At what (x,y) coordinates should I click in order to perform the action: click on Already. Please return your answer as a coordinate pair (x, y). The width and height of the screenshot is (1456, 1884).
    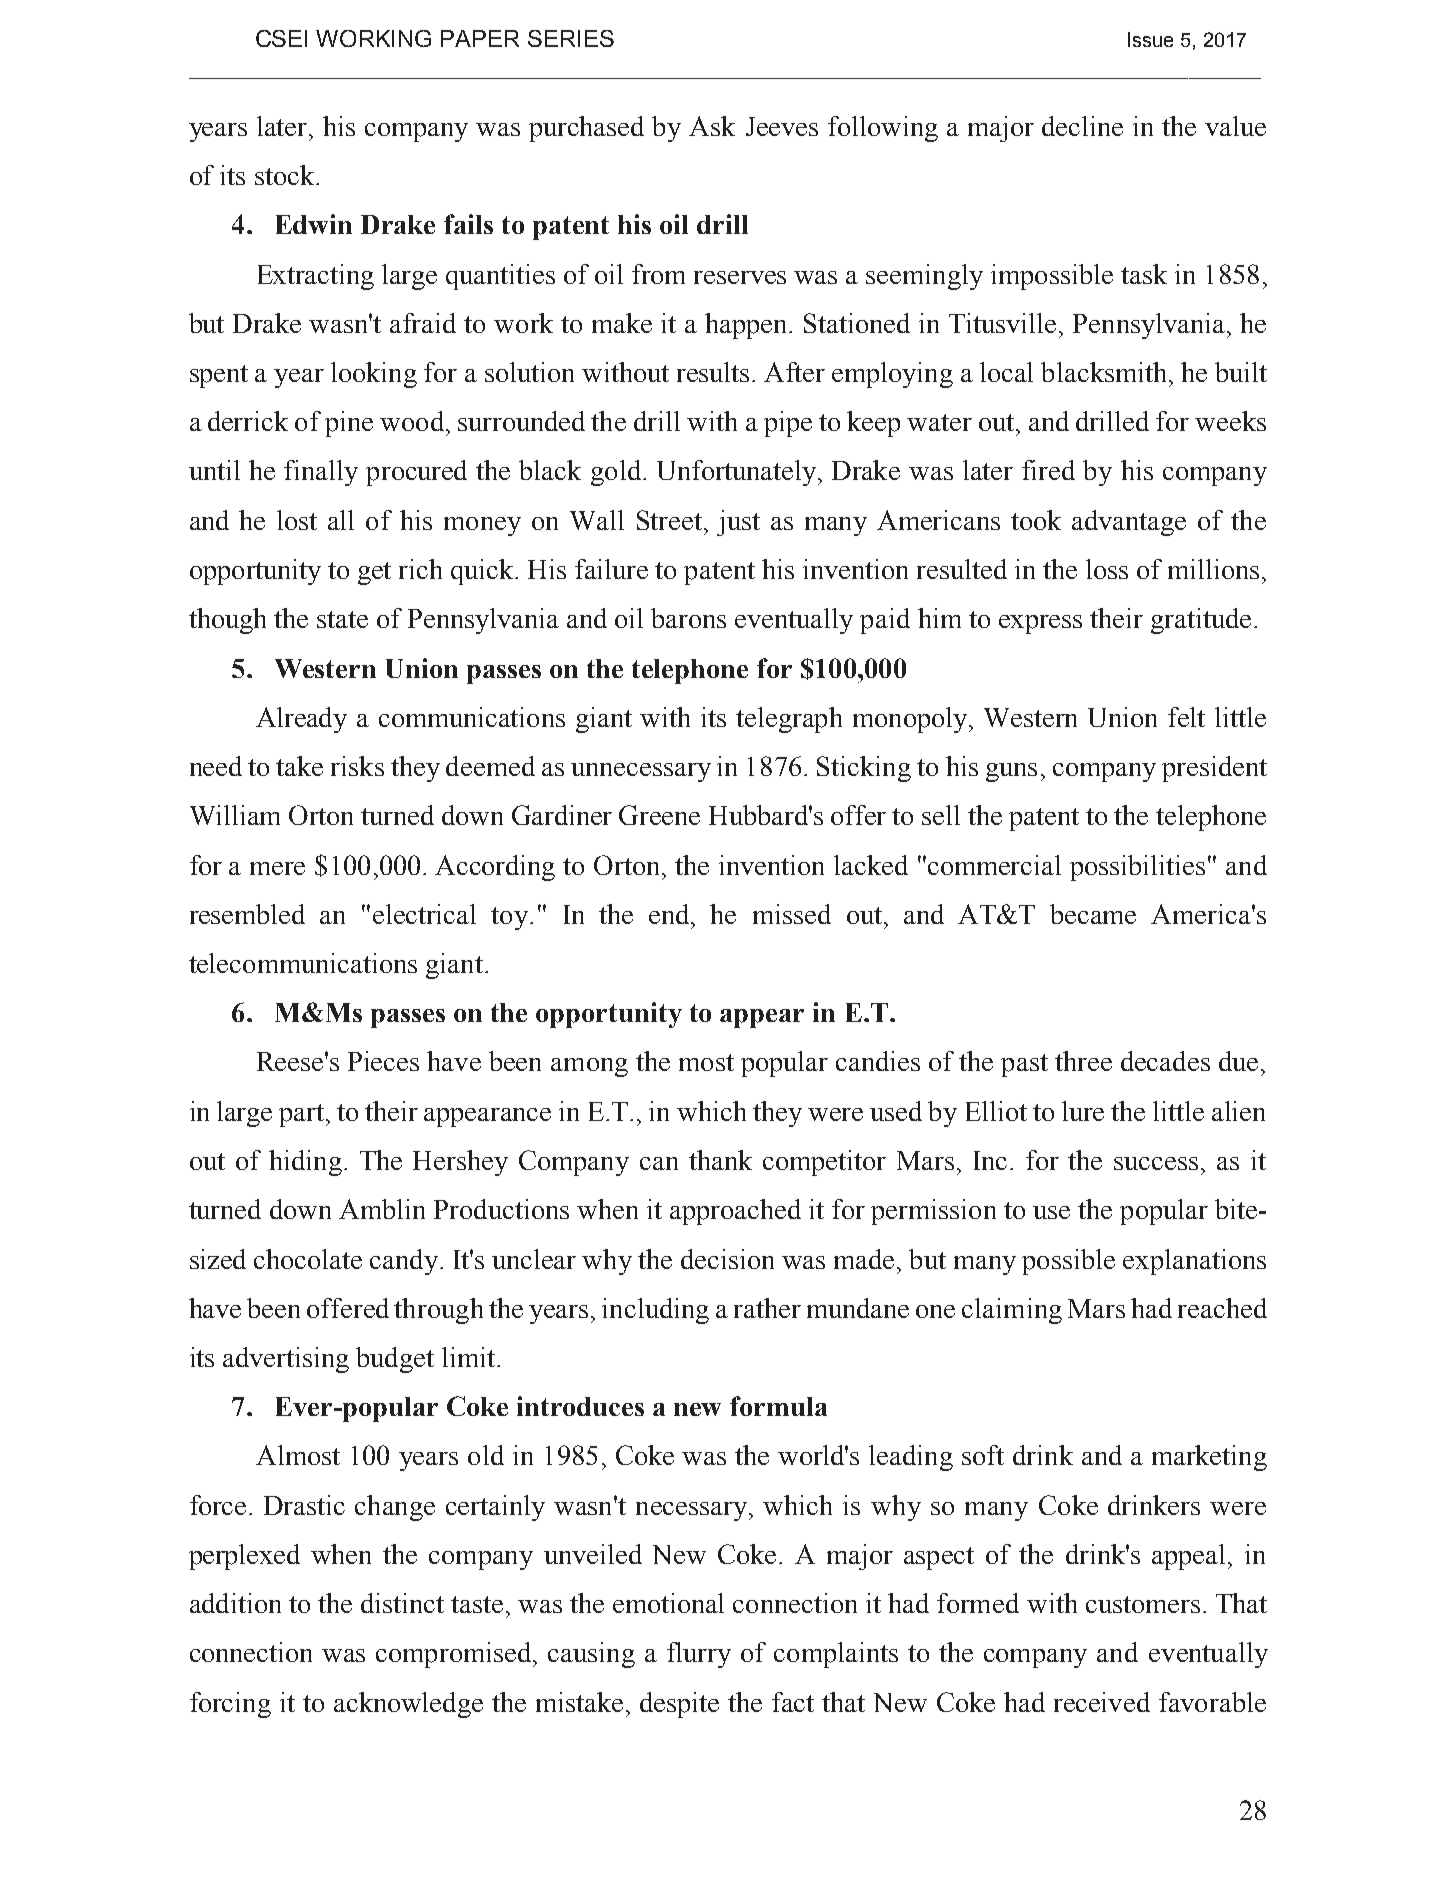
    Looking at the image, I should click on (301, 720).
